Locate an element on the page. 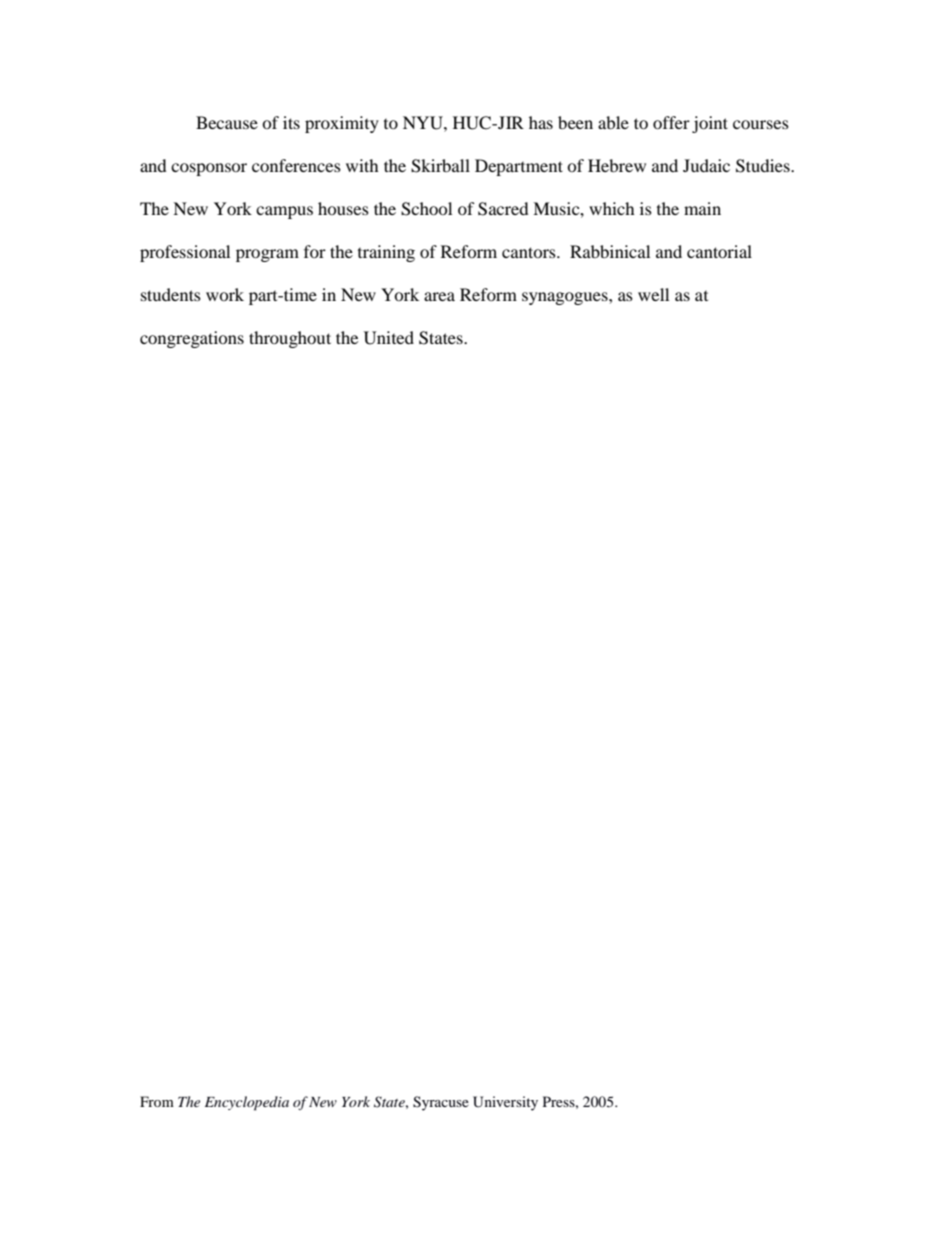 This document has height=1233, width=952. Syracuse is located at coordinates (441, 1103).
